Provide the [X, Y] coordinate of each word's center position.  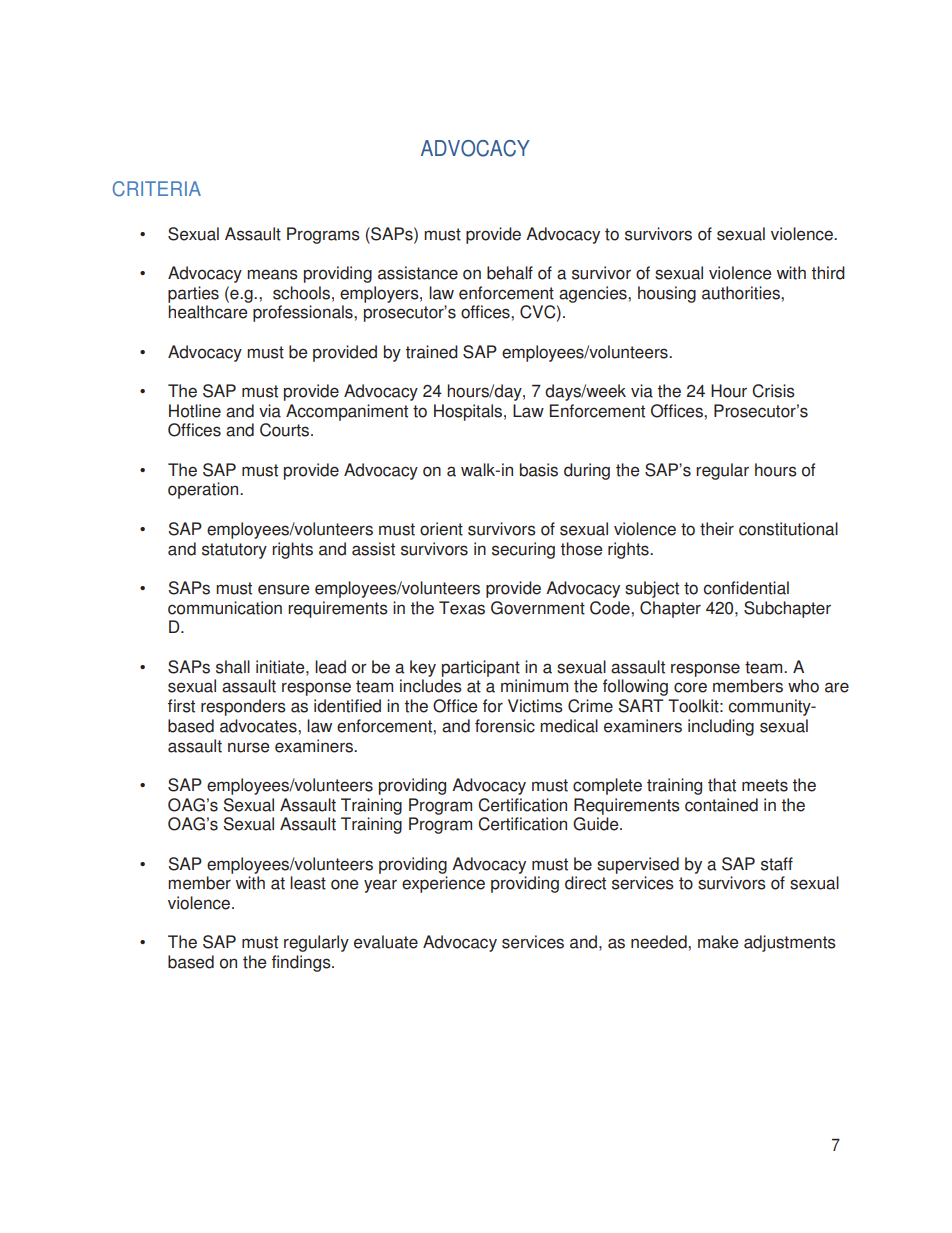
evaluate [386, 942]
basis [539, 470]
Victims [535, 706]
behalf [510, 273]
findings [302, 963]
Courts [286, 430]
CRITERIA [157, 189]
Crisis [773, 391]
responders [243, 707]
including [721, 727]
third [828, 273]
